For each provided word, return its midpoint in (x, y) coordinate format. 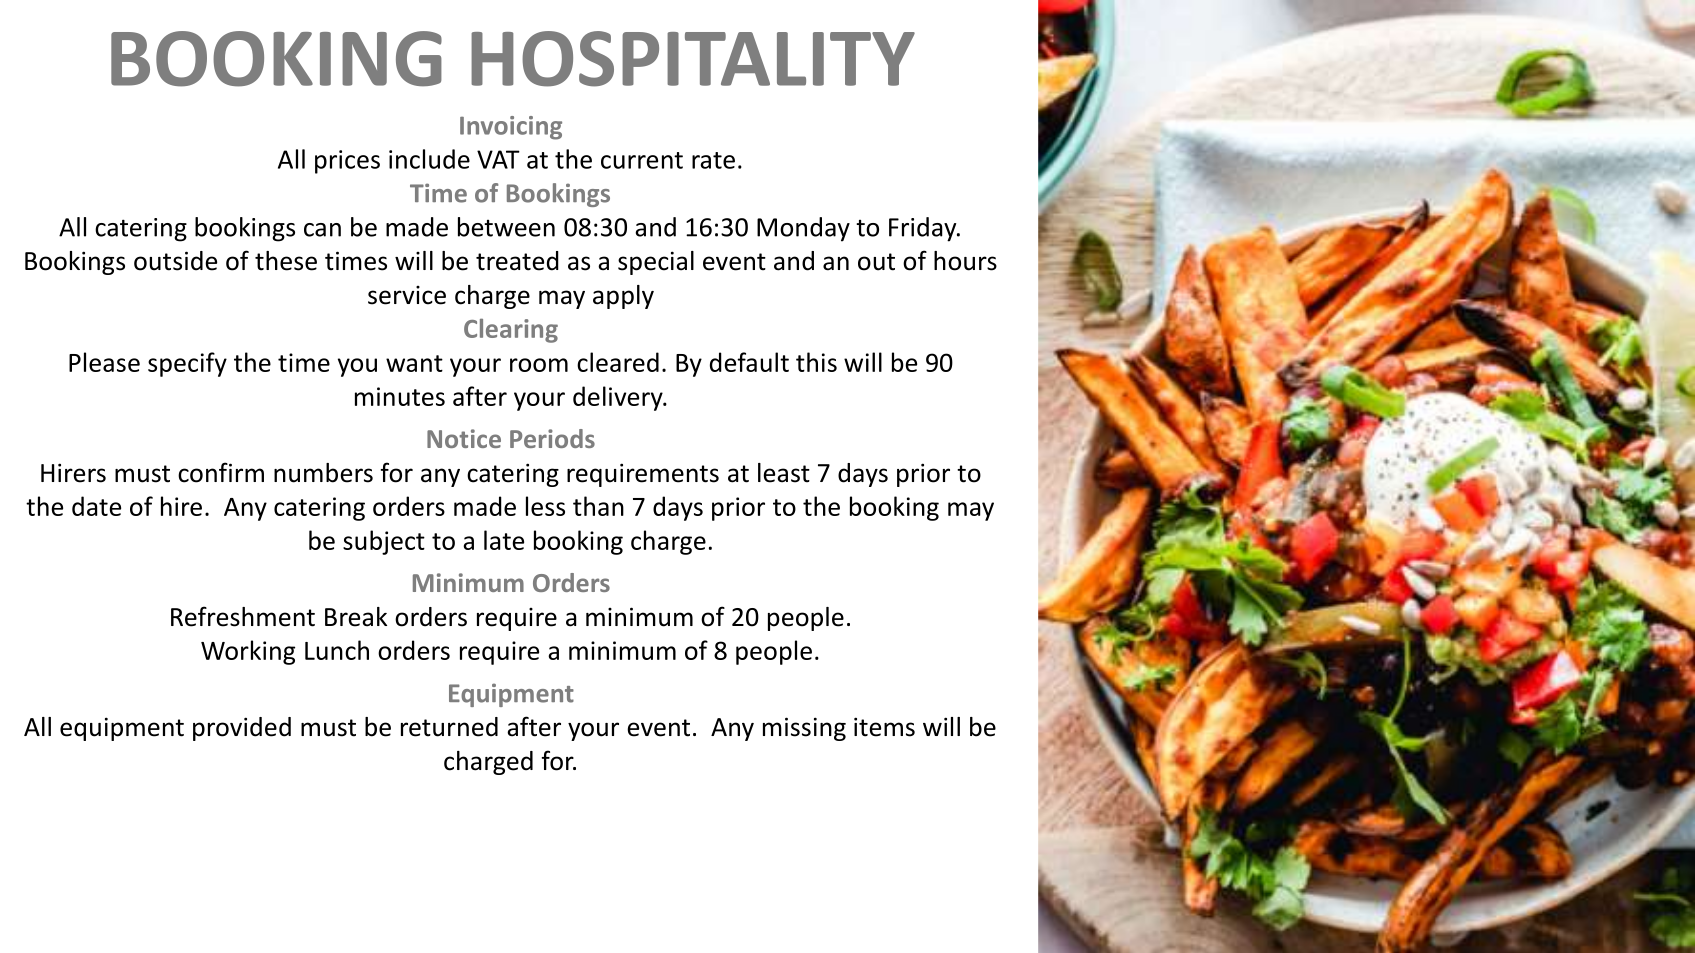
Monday (803, 229)
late (504, 540)
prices (347, 162)
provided (242, 729)
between (506, 227)
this (816, 362)
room (539, 365)
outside (175, 261)
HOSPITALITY (693, 59)
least (784, 473)
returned (449, 727)
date (96, 506)
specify (187, 364)
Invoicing (511, 128)
